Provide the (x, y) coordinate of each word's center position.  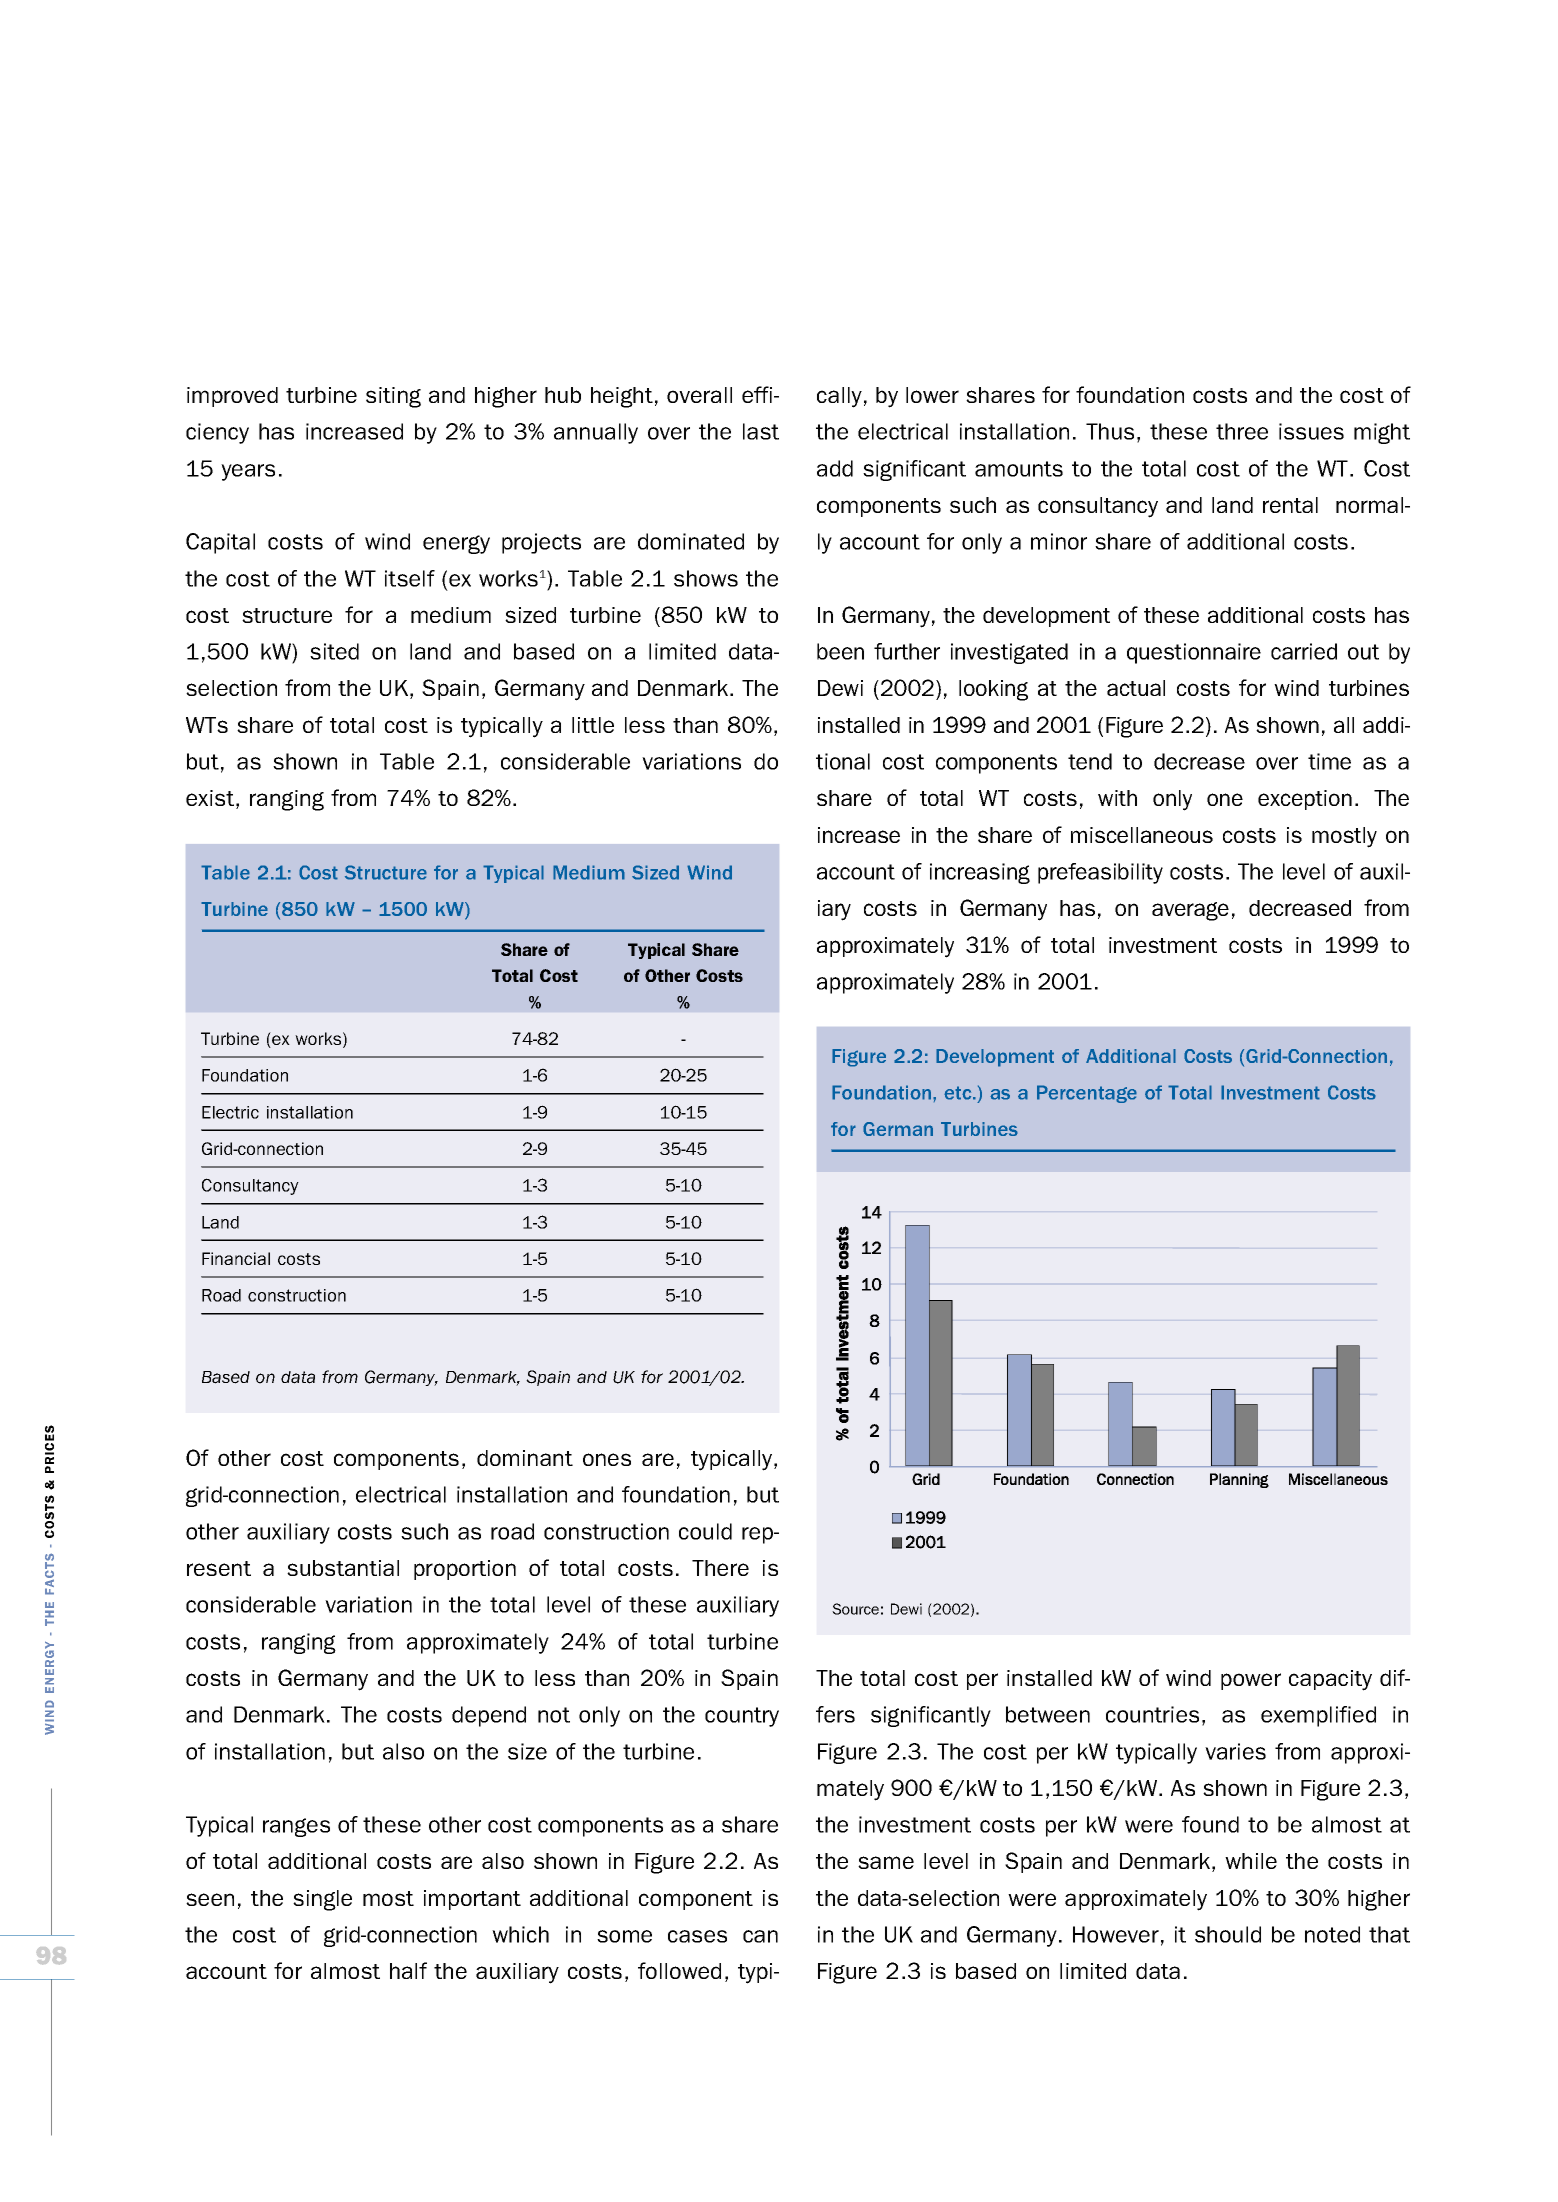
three (1242, 431)
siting (393, 397)
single (322, 1900)
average (1190, 911)
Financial (236, 1258)
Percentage (1087, 1094)
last (761, 431)
